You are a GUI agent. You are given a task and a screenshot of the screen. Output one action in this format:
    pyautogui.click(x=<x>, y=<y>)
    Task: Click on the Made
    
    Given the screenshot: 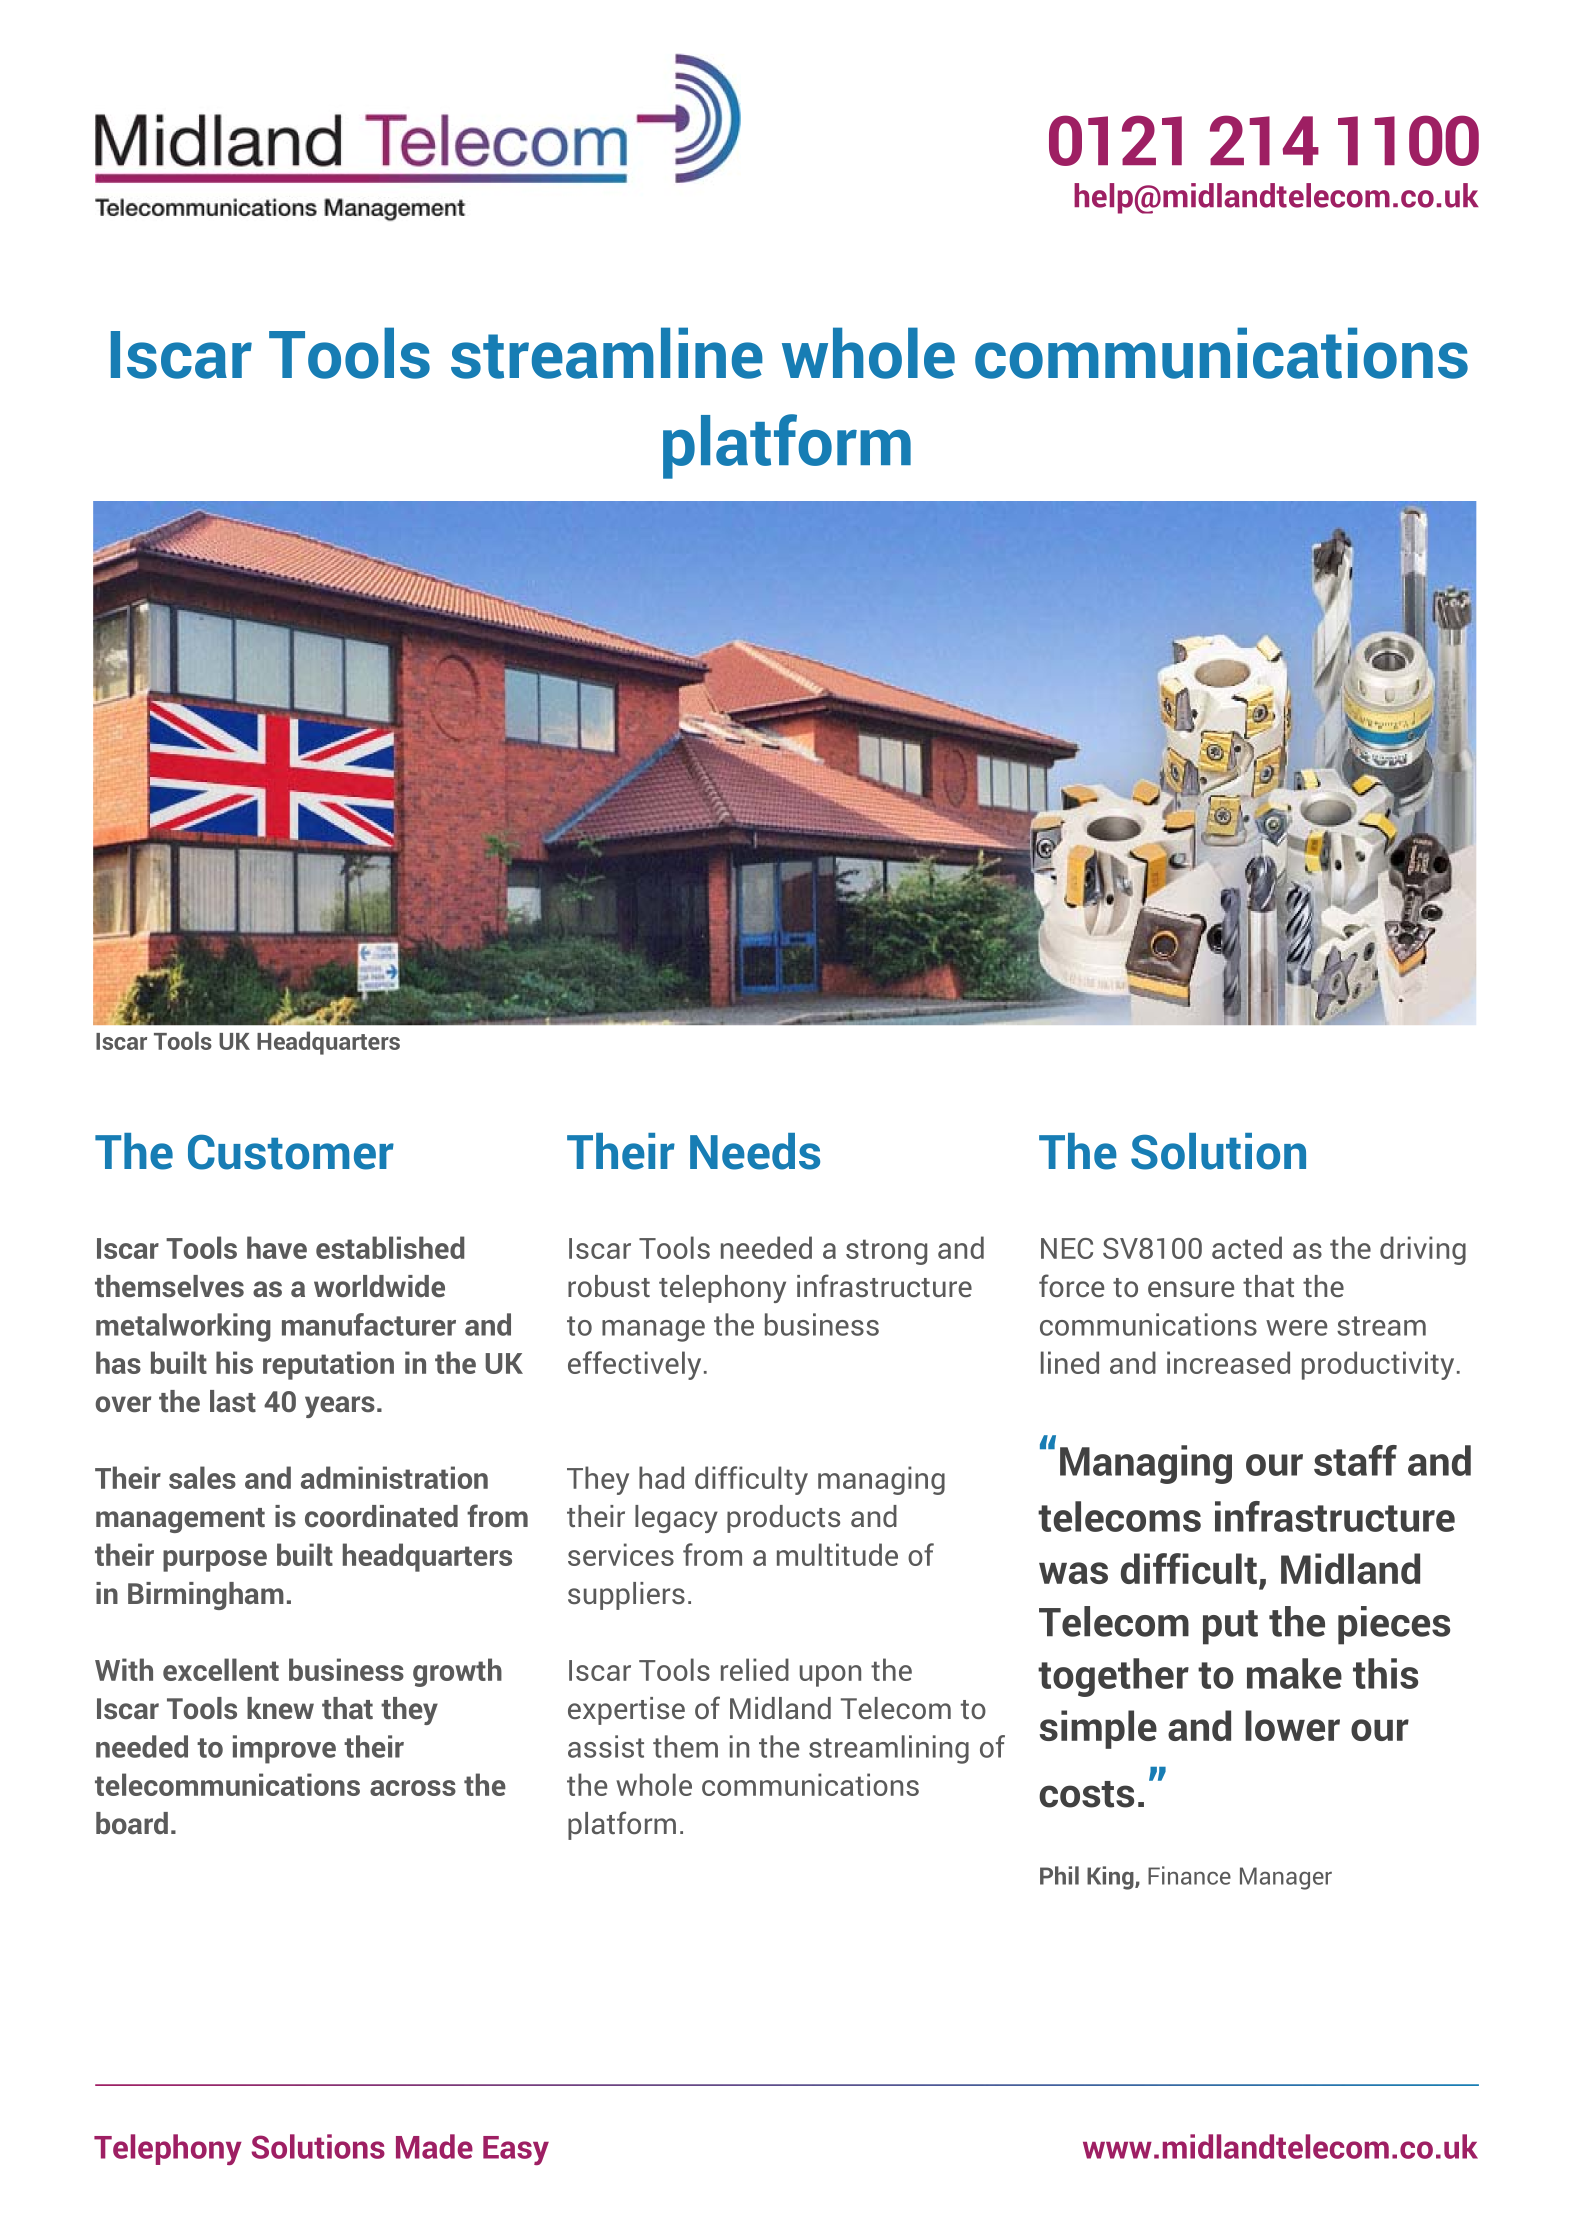 What is the action you would take?
    pyautogui.click(x=434, y=2146)
